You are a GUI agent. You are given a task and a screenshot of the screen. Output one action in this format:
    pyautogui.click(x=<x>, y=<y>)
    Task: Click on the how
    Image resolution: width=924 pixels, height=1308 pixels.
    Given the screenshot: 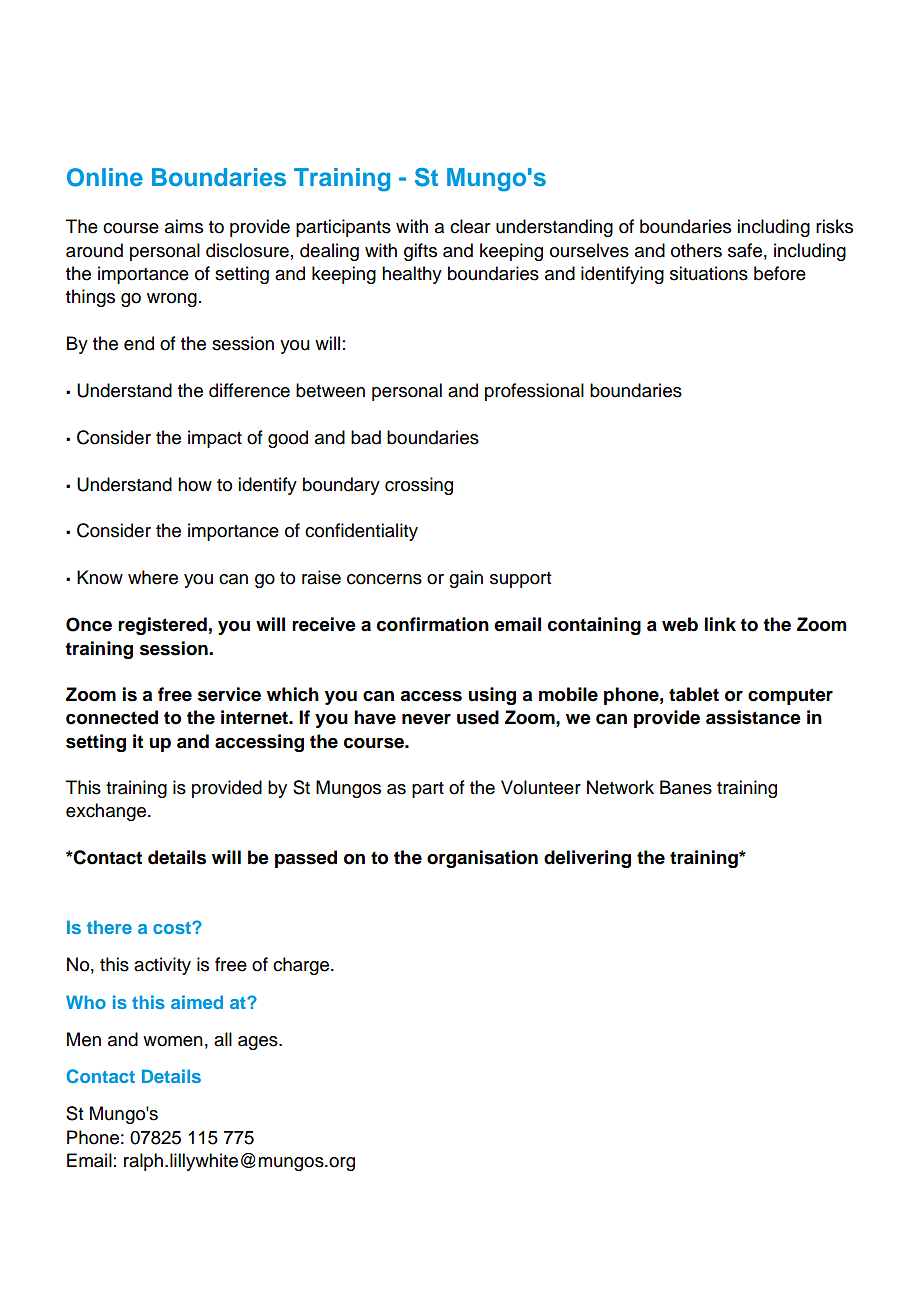 What is the action you would take?
    pyautogui.click(x=195, y=484)
